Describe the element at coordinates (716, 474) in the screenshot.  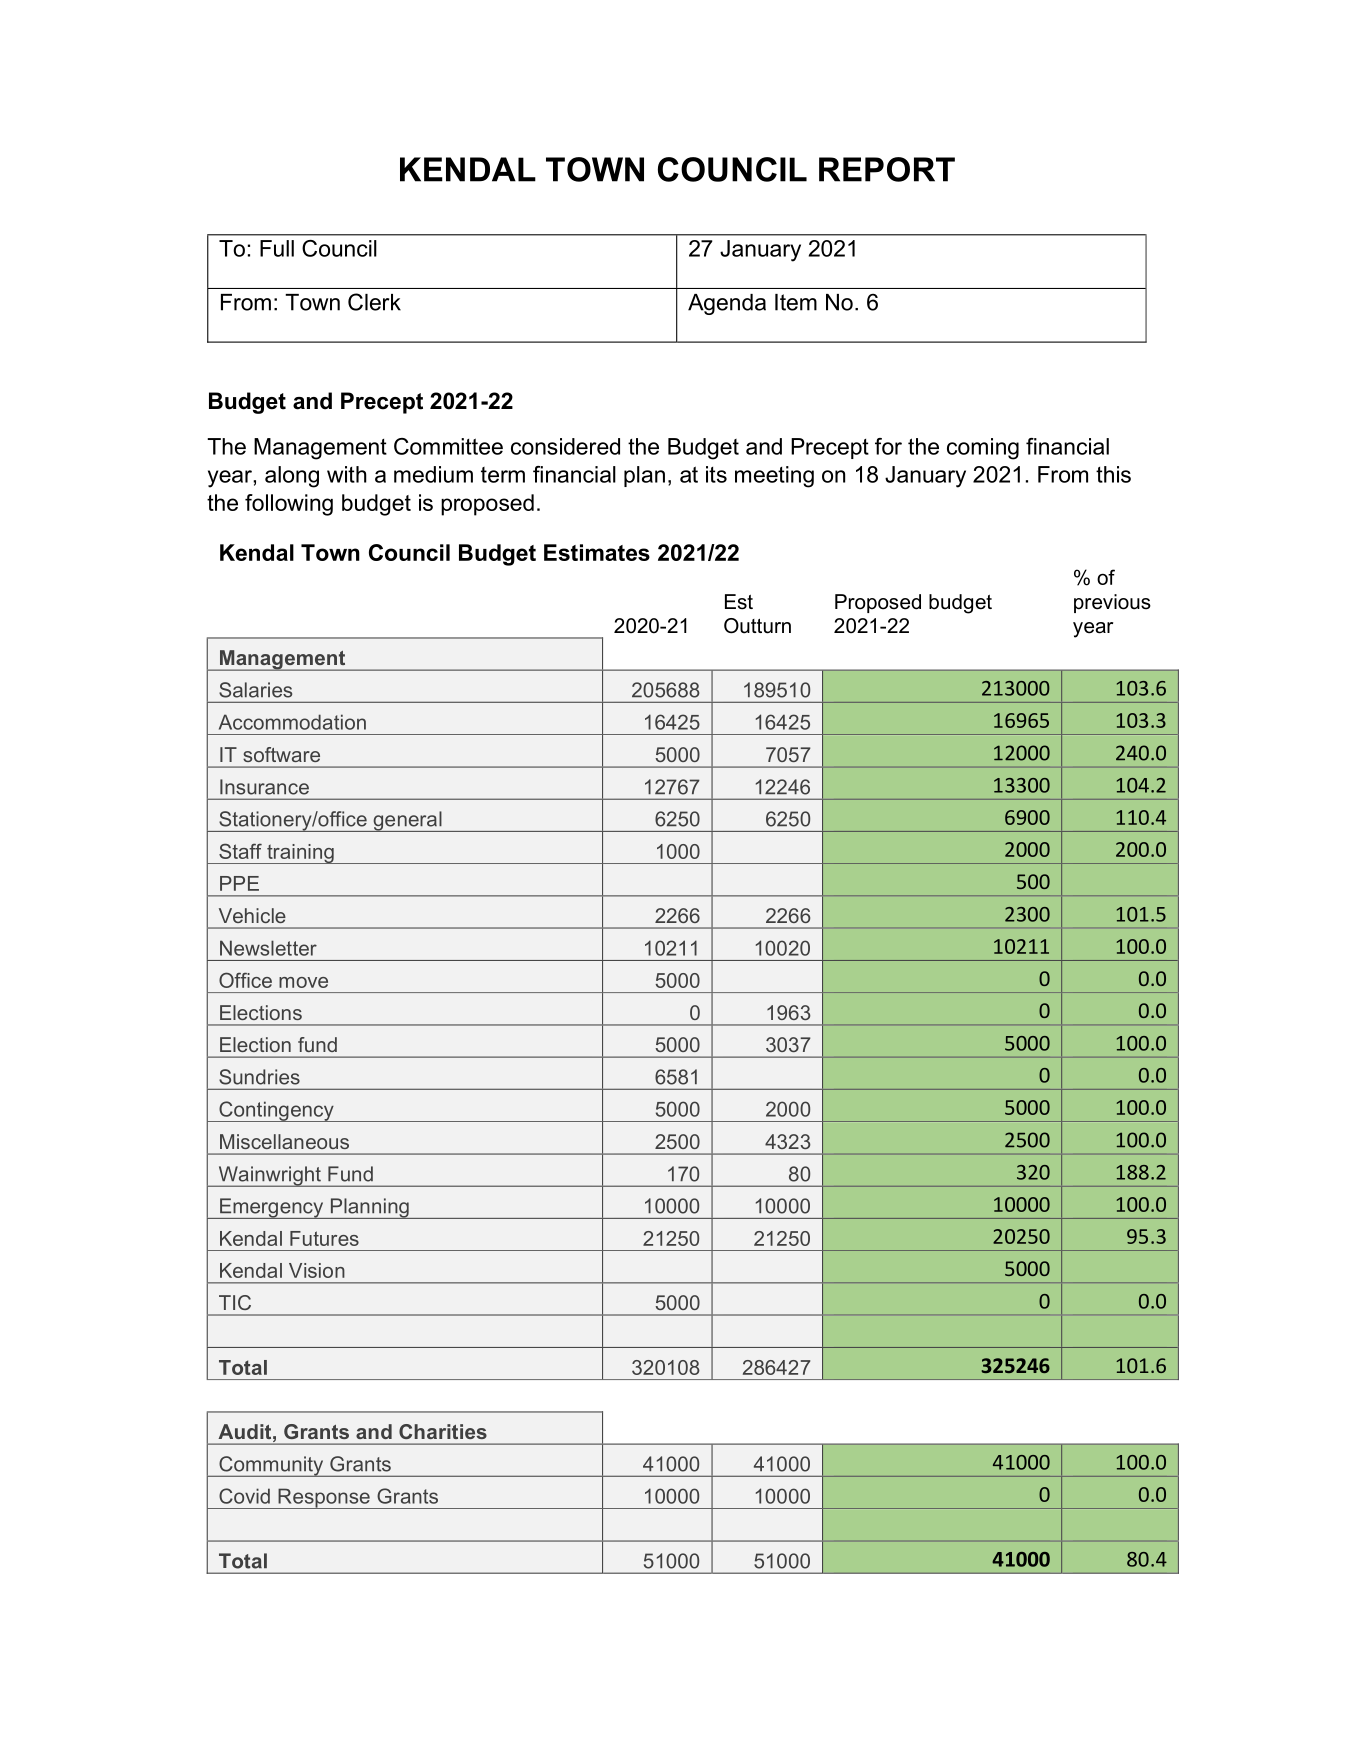
I see `its` at that location.
